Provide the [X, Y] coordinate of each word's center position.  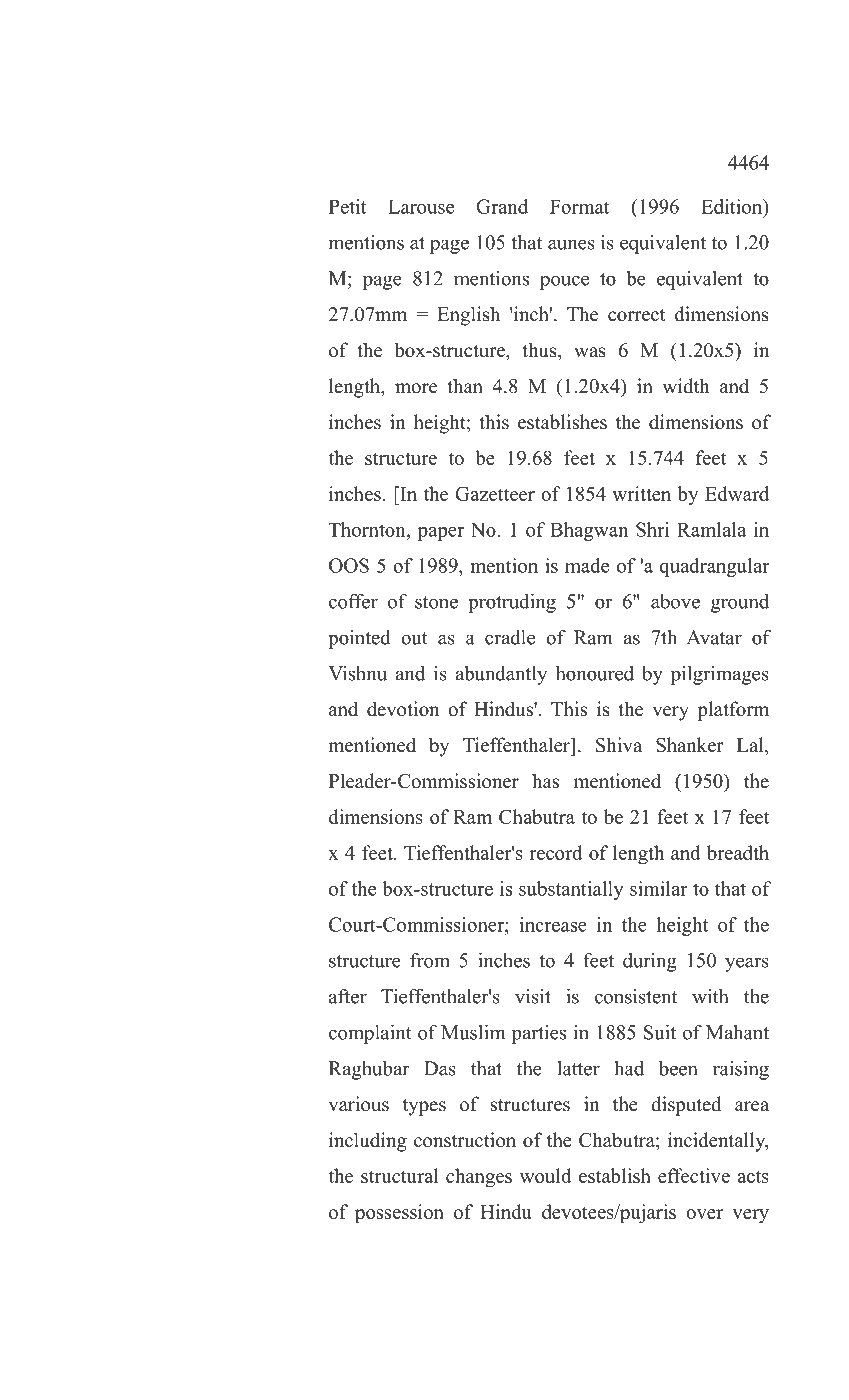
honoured [595, 673]
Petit [347, 206]
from [430, 960]
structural [399, 1175]
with [710, 996]
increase [553, 924]
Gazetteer [495, 493]
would [545, 1175]
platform [733, 711]
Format [580, 206]
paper [441, 534]
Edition [733, 206]
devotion [403, 709]
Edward [737, 493]
